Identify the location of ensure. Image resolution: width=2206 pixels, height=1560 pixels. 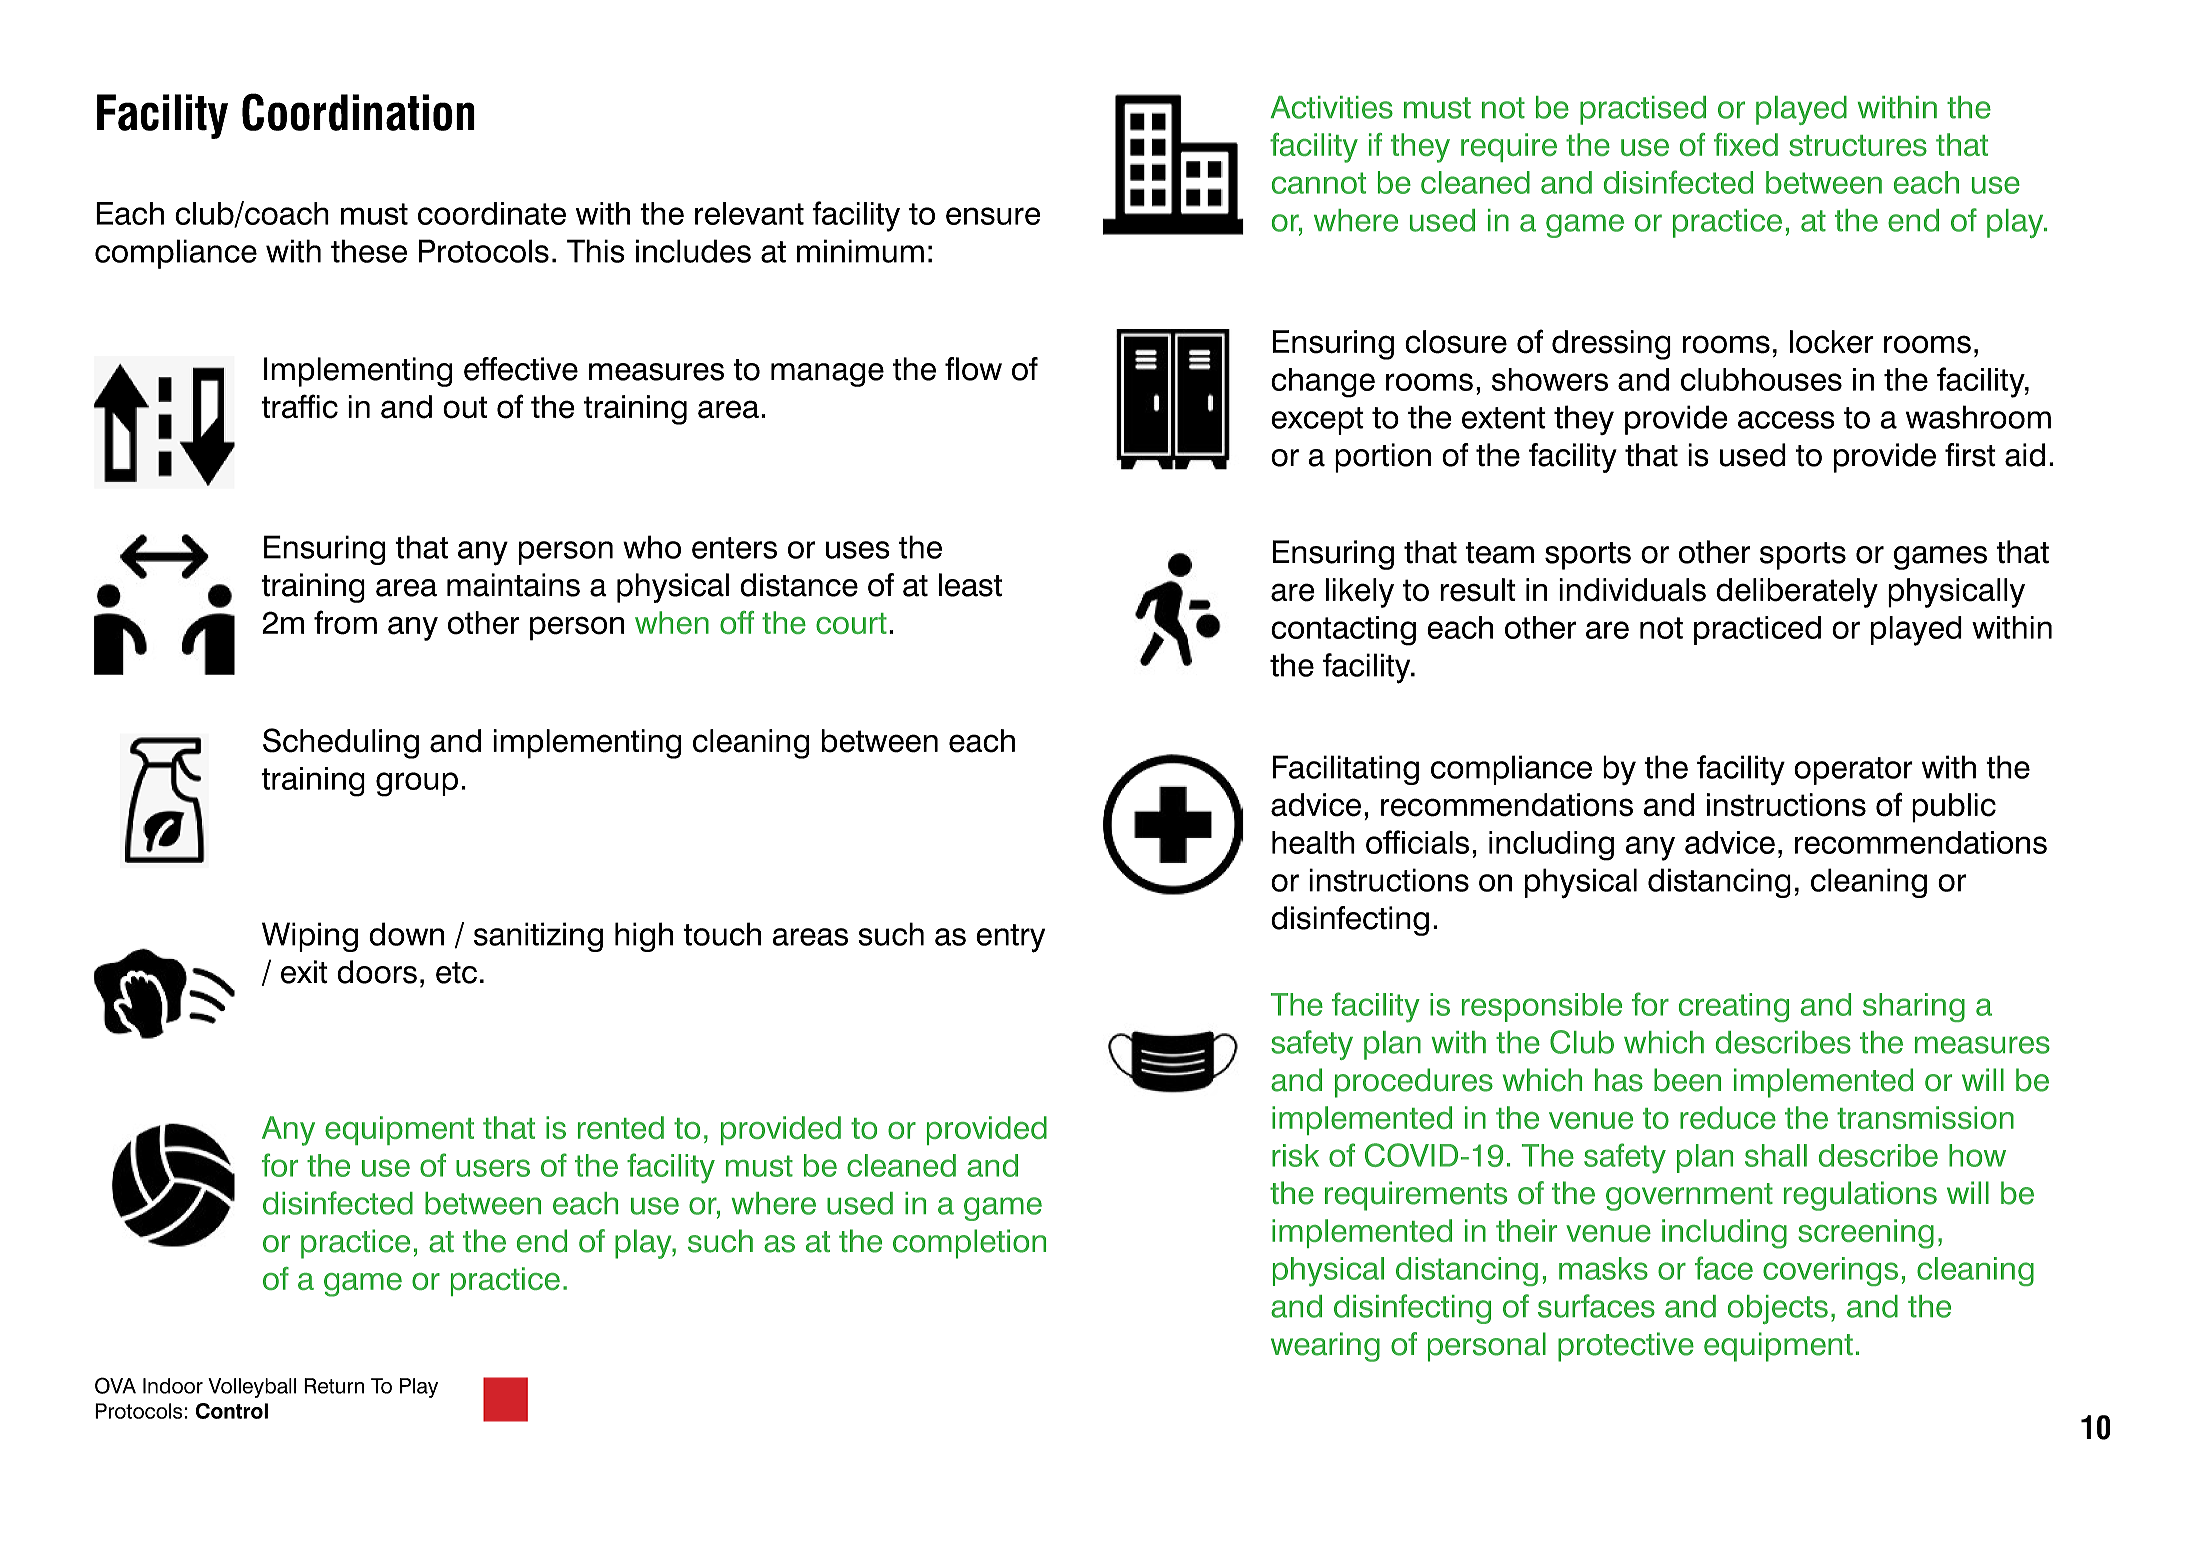
(993, 216).
